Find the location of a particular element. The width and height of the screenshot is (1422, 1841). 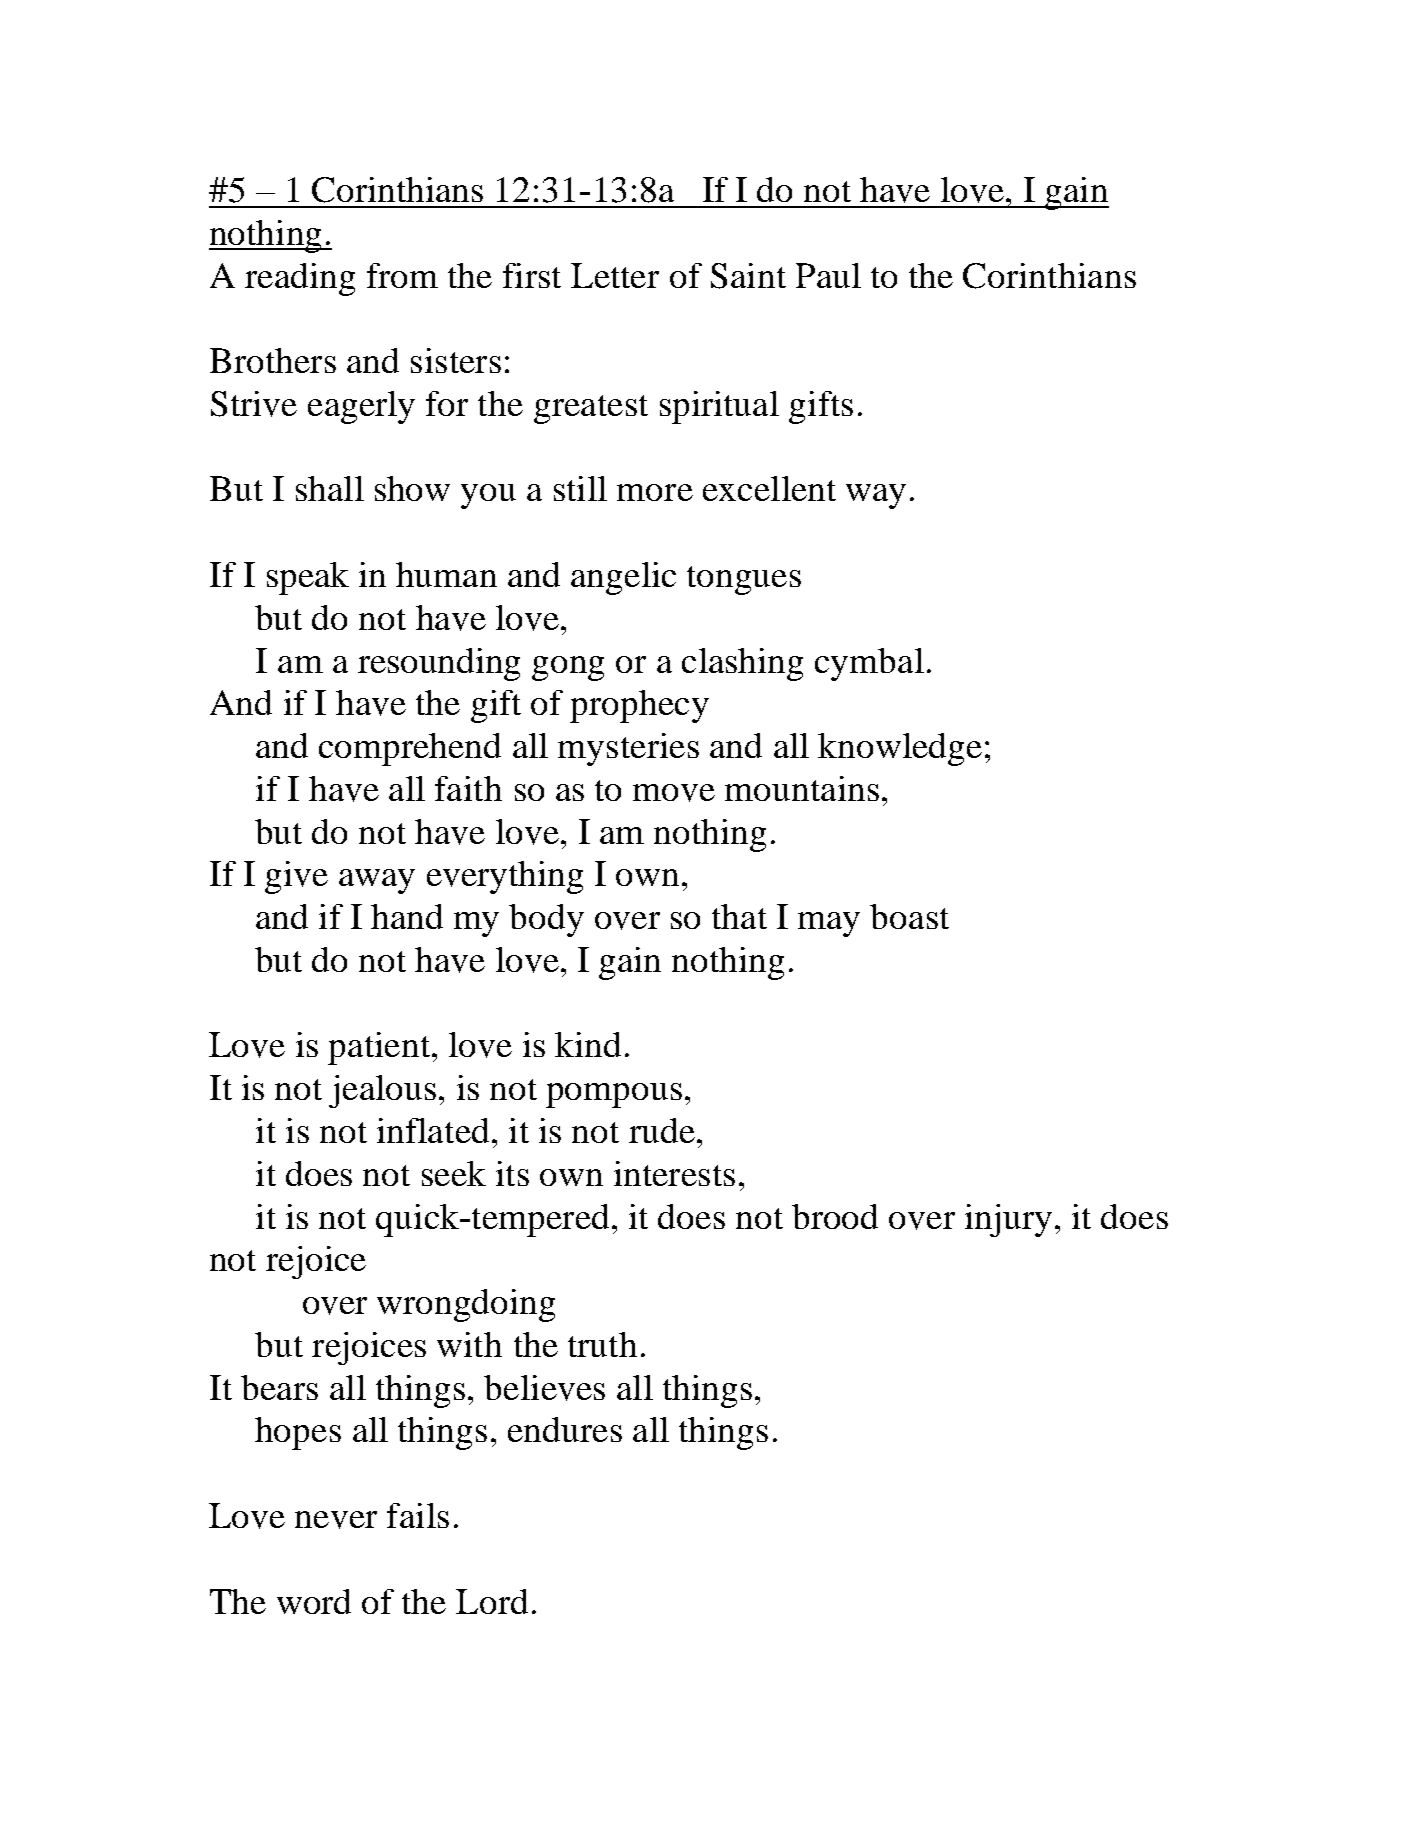

Letter is located at coordinates (615, 275).
